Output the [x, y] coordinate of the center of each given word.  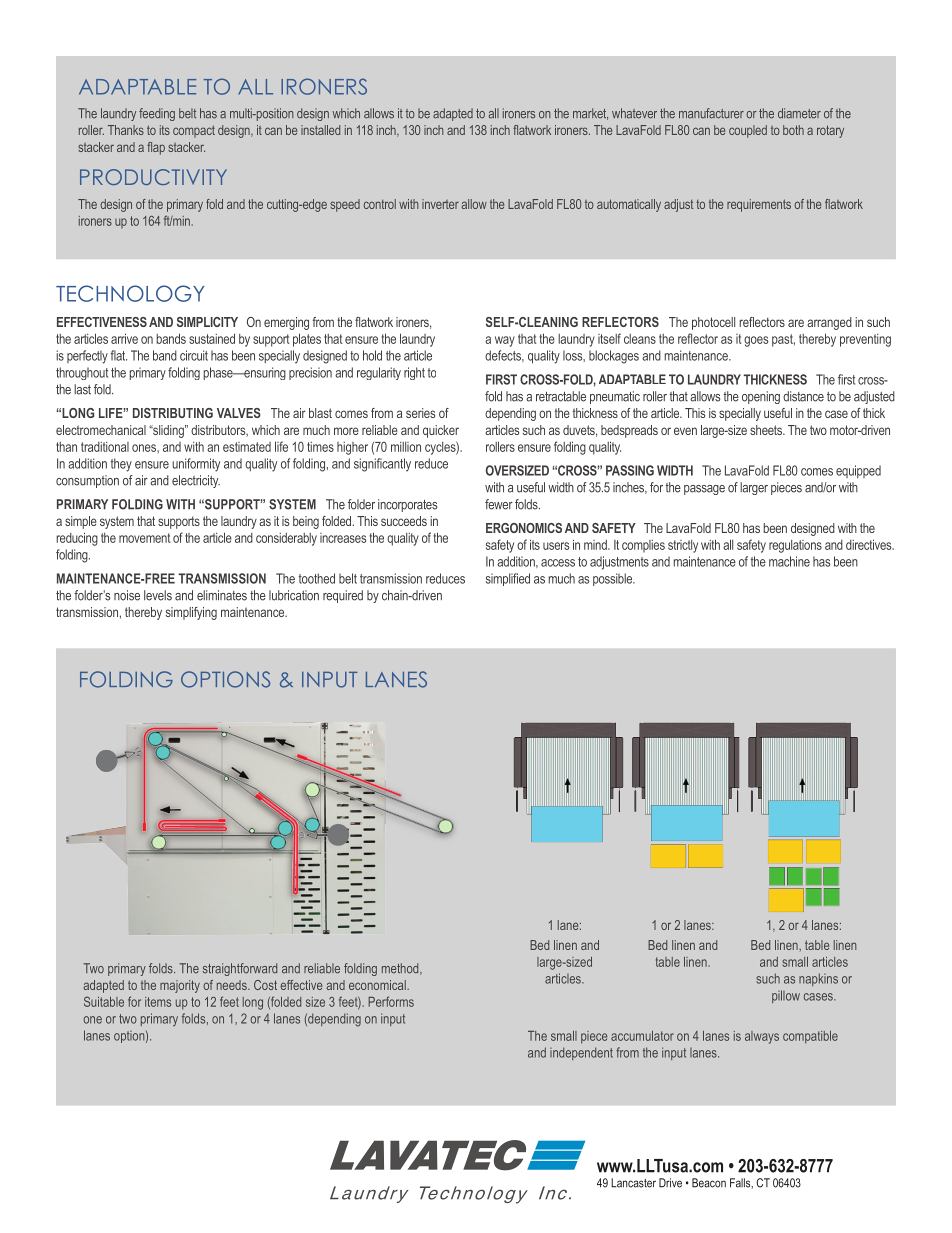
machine [789, 561]
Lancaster [633, 1183]
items [158, 1002]
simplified [508, 579]
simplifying [191, 613]
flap [156, 148]
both [793, 130]
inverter [440, 204]
